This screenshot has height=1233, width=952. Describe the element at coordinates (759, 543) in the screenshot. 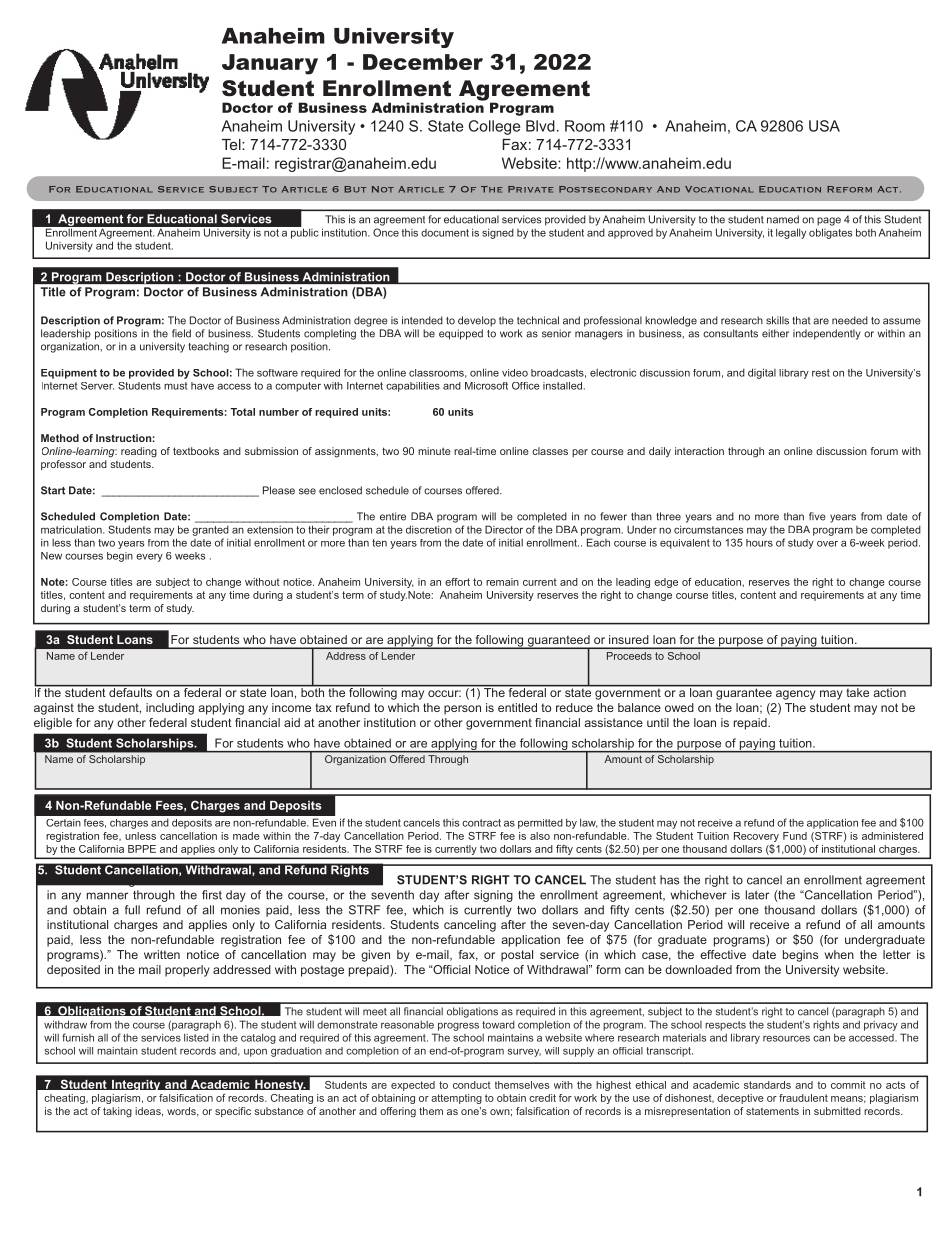

I see `hours` at that location.
